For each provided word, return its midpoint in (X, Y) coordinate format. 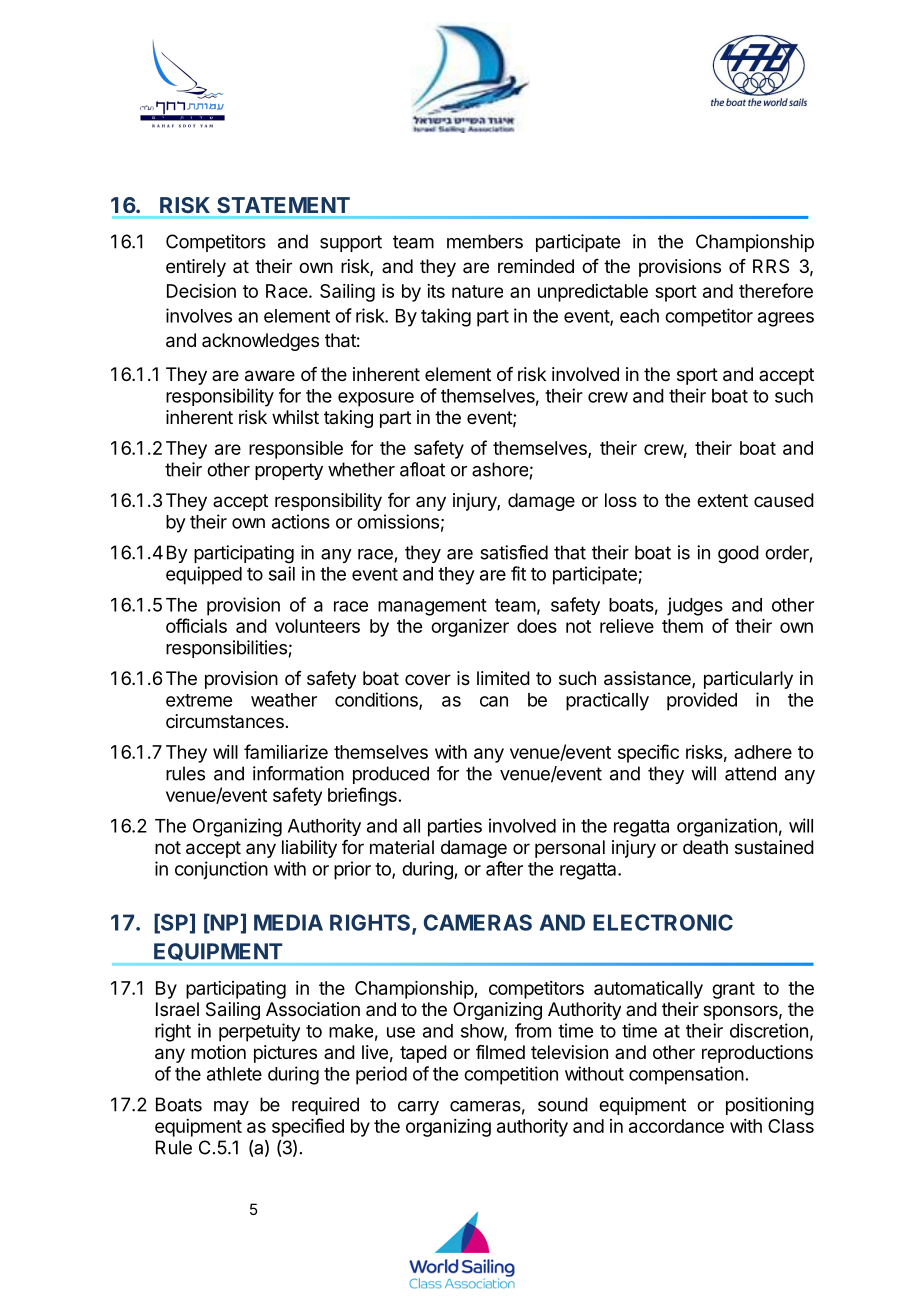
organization (727, 827)
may (231, 1108)
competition (511, 1075)
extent (722, 500)
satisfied (514, 552)
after (504, 868)
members (485, 241)
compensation (686, 1075)
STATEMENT (283, 205)
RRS (771, 266)
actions (301, 521)
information (298, 773)
